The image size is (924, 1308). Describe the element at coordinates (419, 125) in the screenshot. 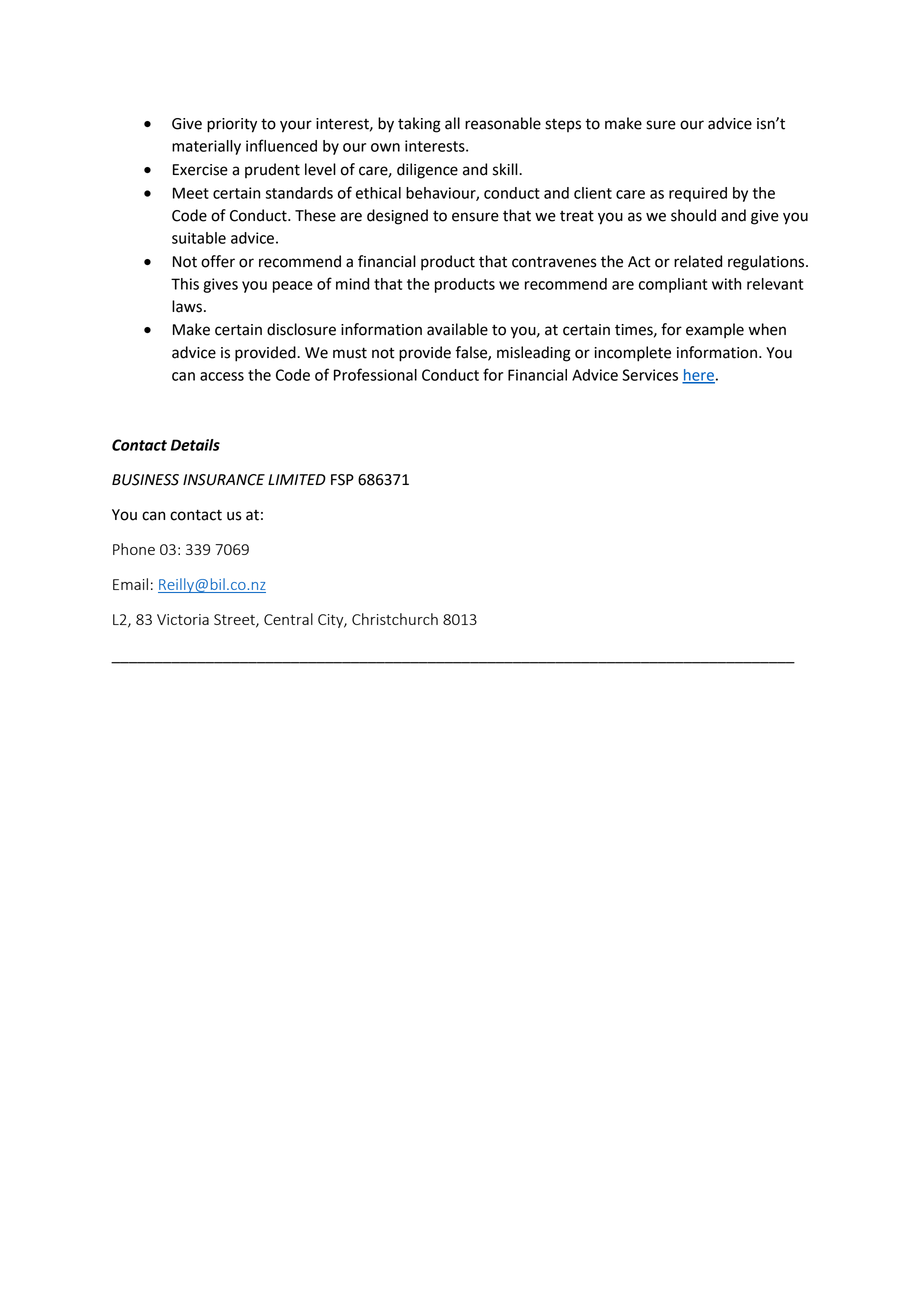

I see `taking` at that location.
